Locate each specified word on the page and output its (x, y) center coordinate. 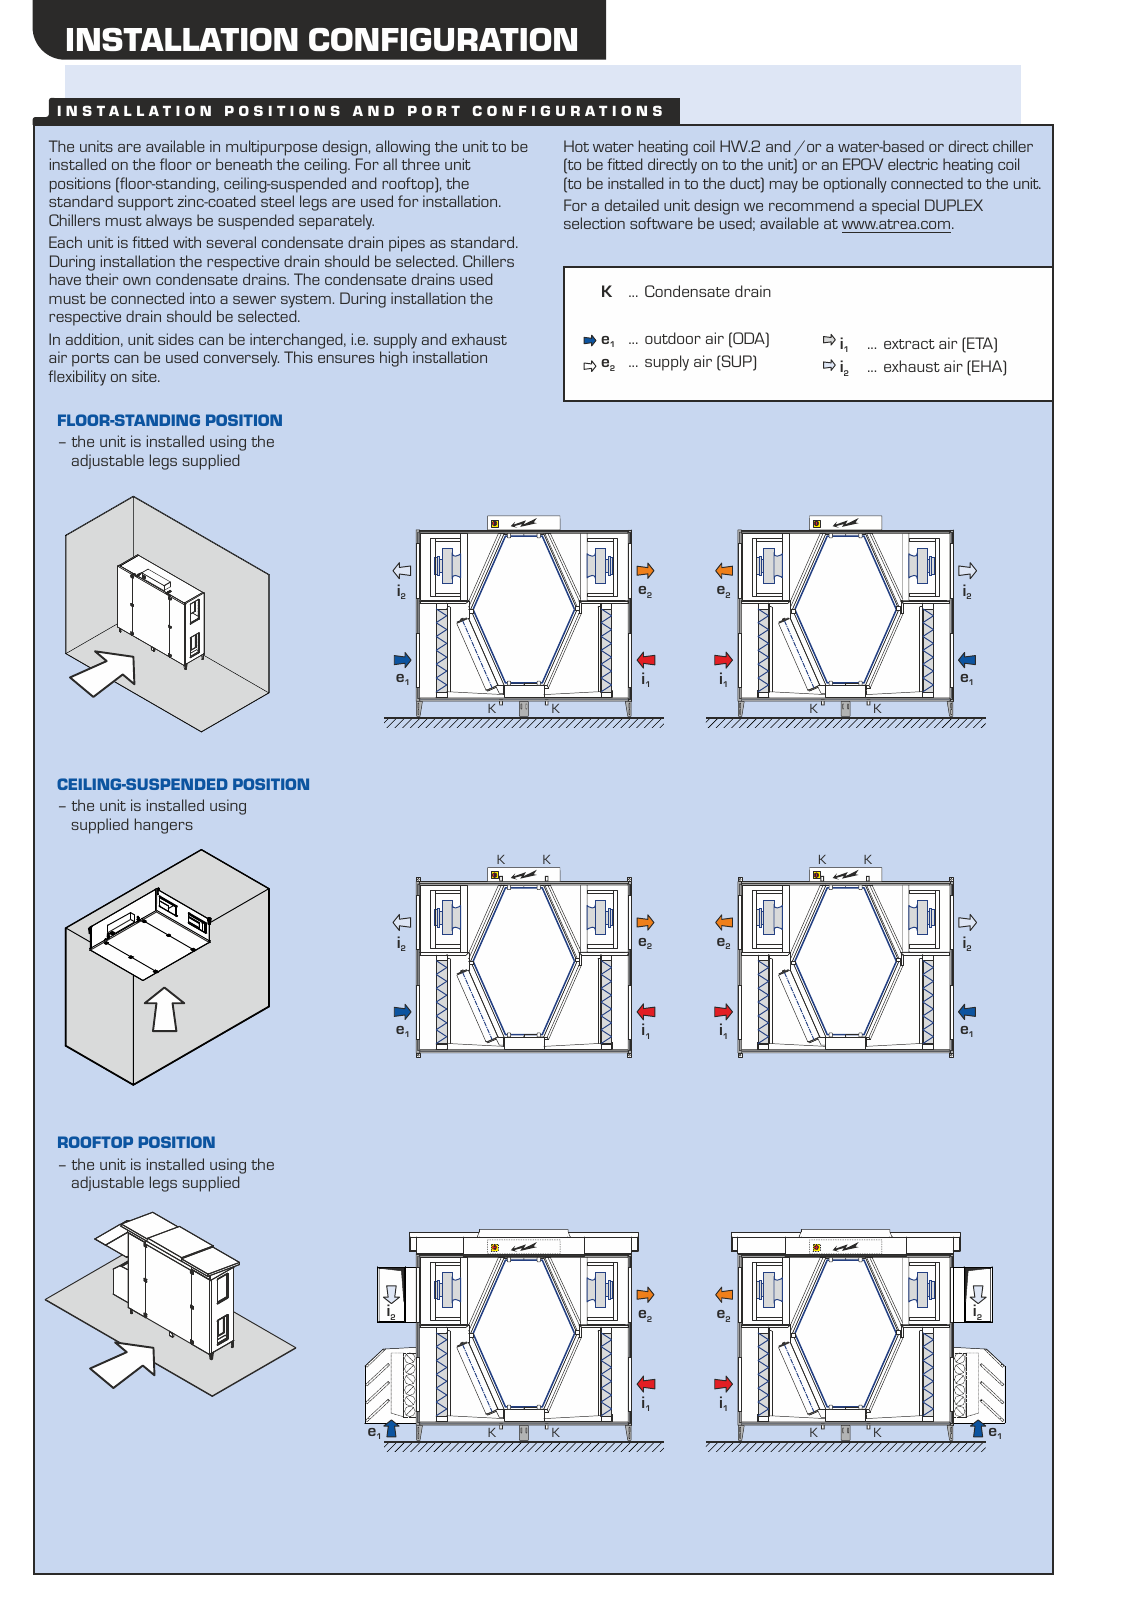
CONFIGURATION (443, 39)
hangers (164, 826)
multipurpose (271, 148)
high (393, 359)
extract (909, 344)
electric (913, 164)
